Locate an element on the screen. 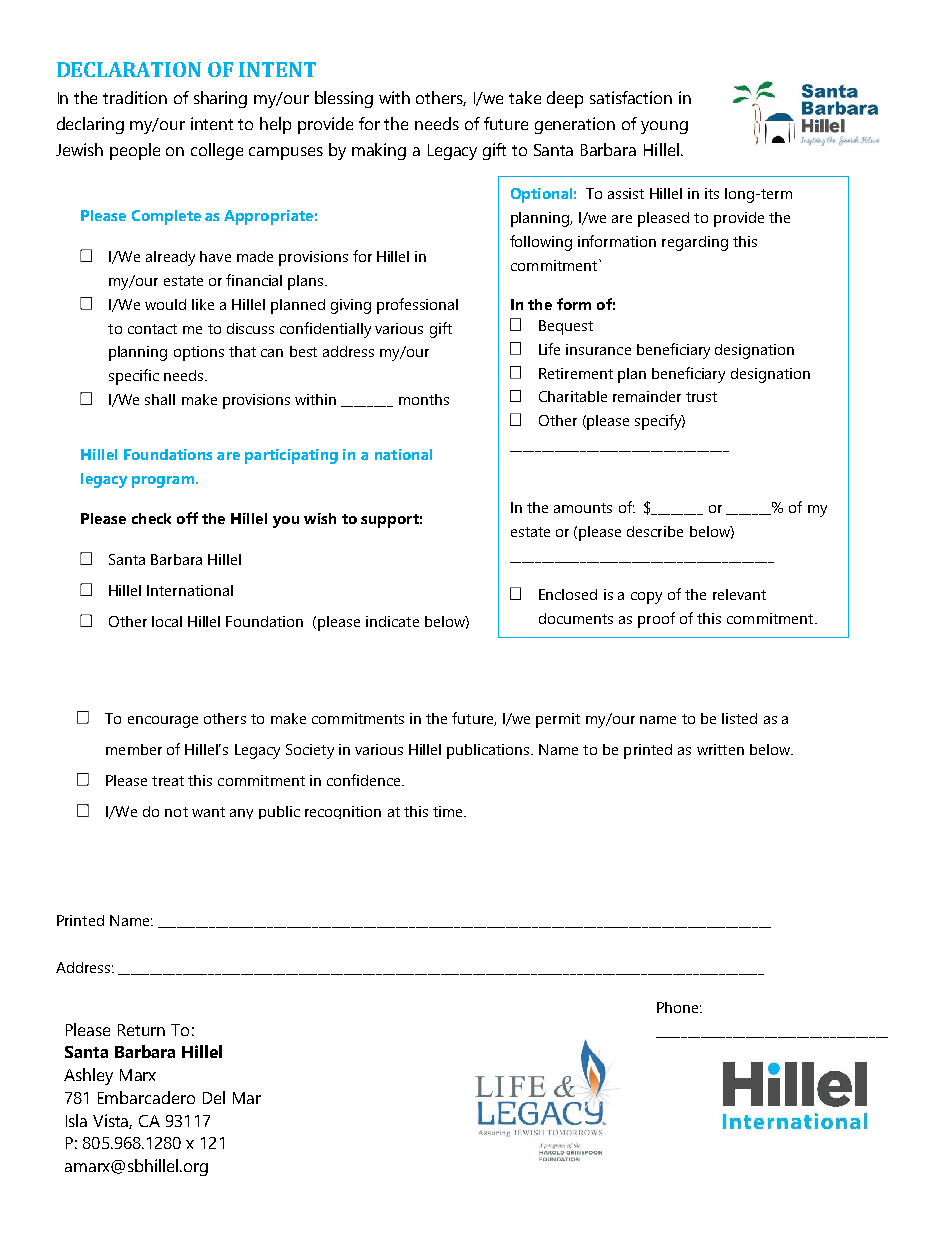 This screenshot has height=1233, width=952. satisfaction is located at coordinates (631, 97).
